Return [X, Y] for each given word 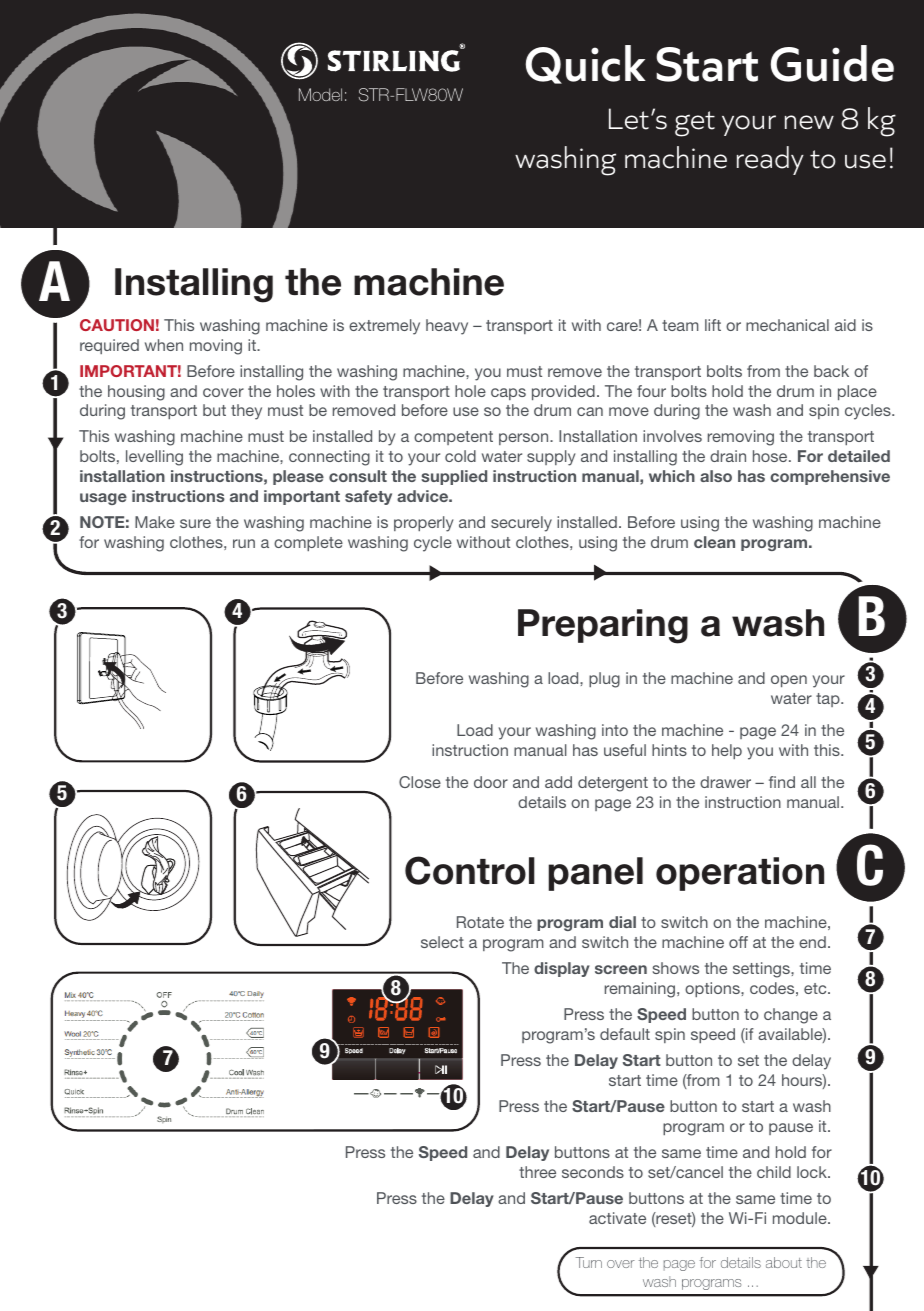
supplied [454, 477]
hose [771, 456]
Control [470, 870]
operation [740, 874]
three [537, 1172]
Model [320, 94]
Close [420, 782]
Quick [586, 64]
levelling [154, 458]
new [809, 122]
